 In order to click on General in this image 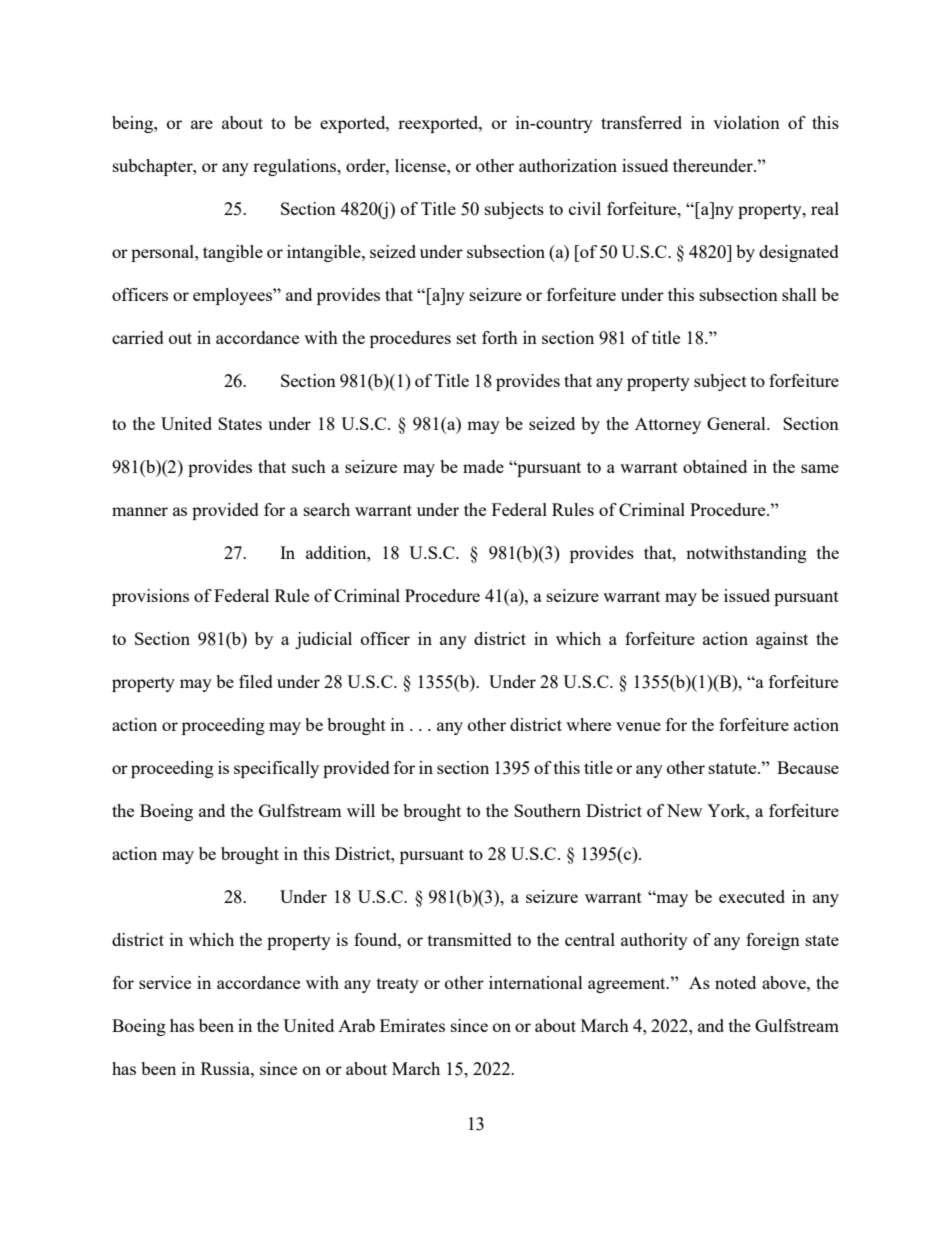, I will do `click(737, 423)`.
